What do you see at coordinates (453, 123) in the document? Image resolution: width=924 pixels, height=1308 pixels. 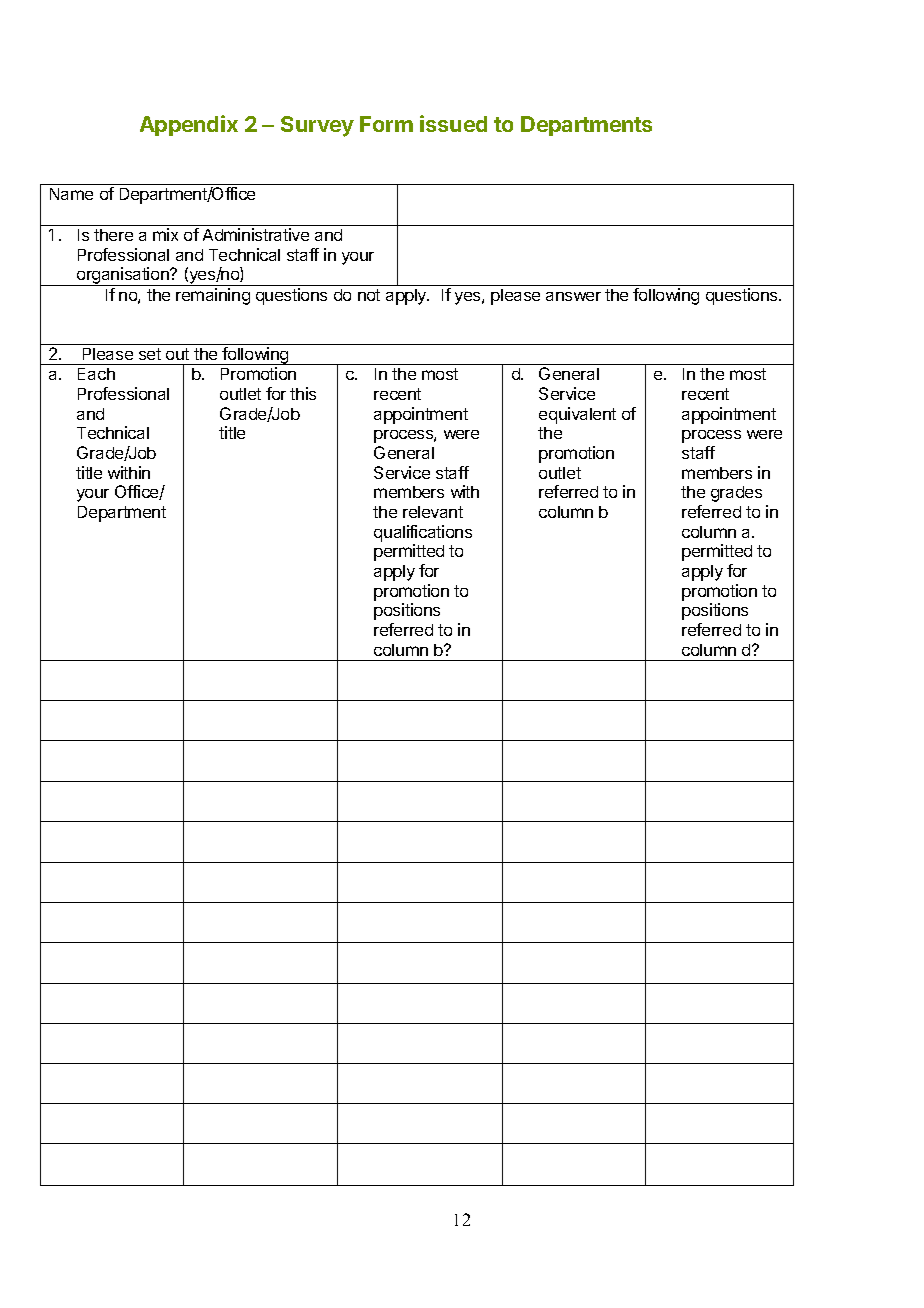 I see `issued` at bounding box center [453, 123].
